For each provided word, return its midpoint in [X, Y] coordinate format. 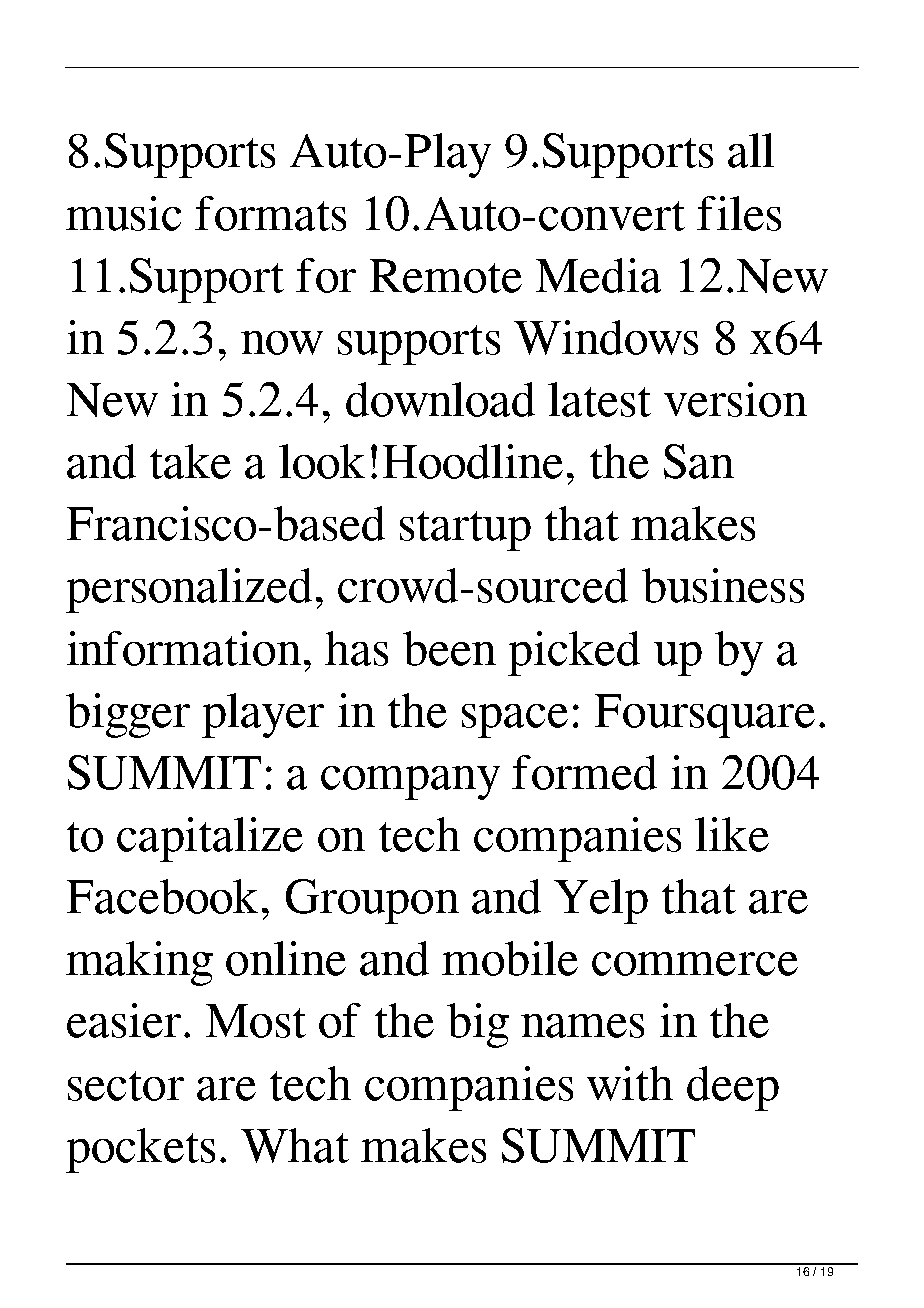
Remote [446, 276]
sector [126, 1086]
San [699, 461]
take [190, 461]
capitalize [210, 839]
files [739, 213]
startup [465, 531]
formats [270, 213]
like [732, 834]
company [410, 783]
